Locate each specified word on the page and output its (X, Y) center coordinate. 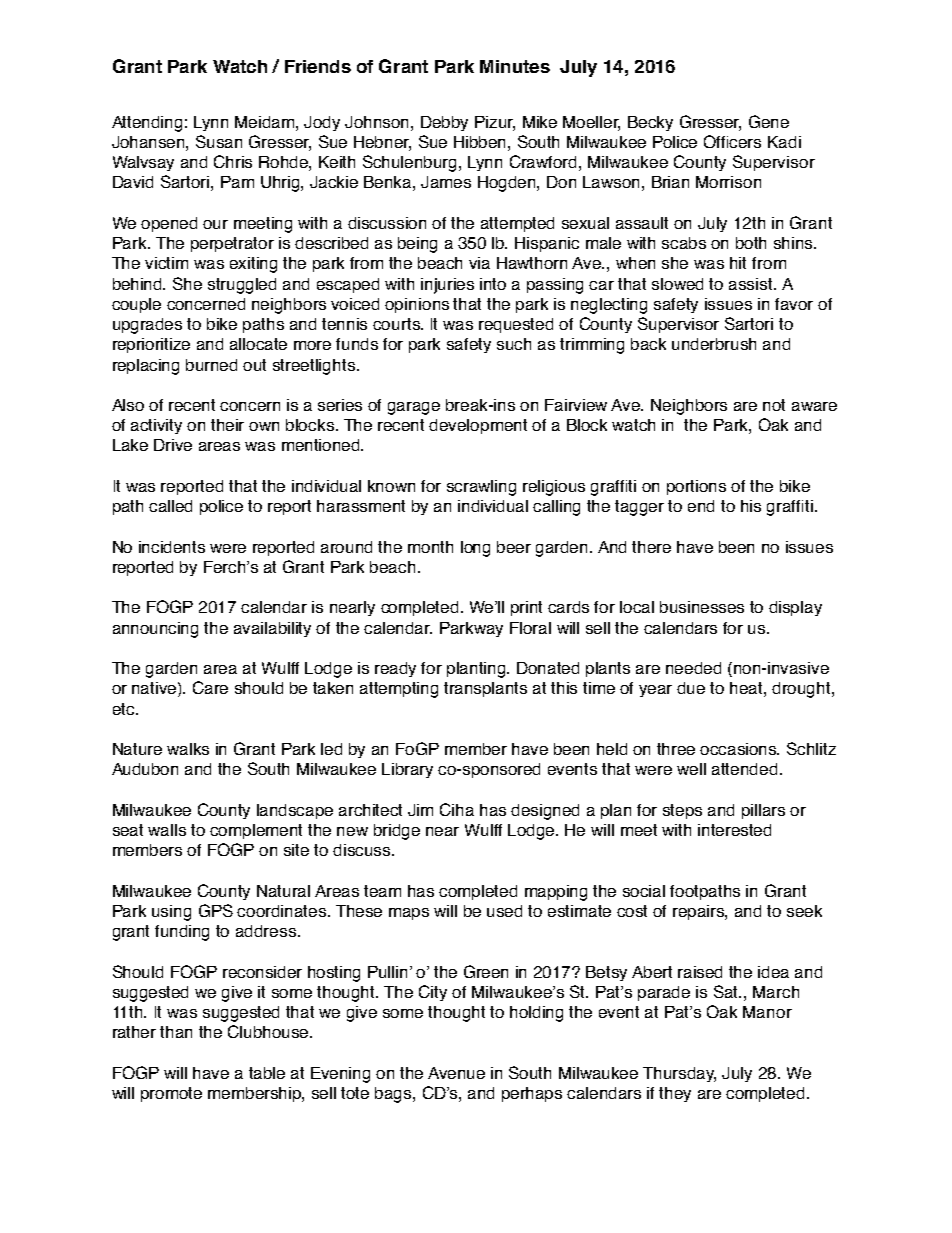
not (774, 405)
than (176, 1032)
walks (188, 749)
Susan (219, 141)
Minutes (515, 66)
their (227, 425)
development (478, 426)
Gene (769, 121)
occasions (739, 749)
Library (407, 770)
